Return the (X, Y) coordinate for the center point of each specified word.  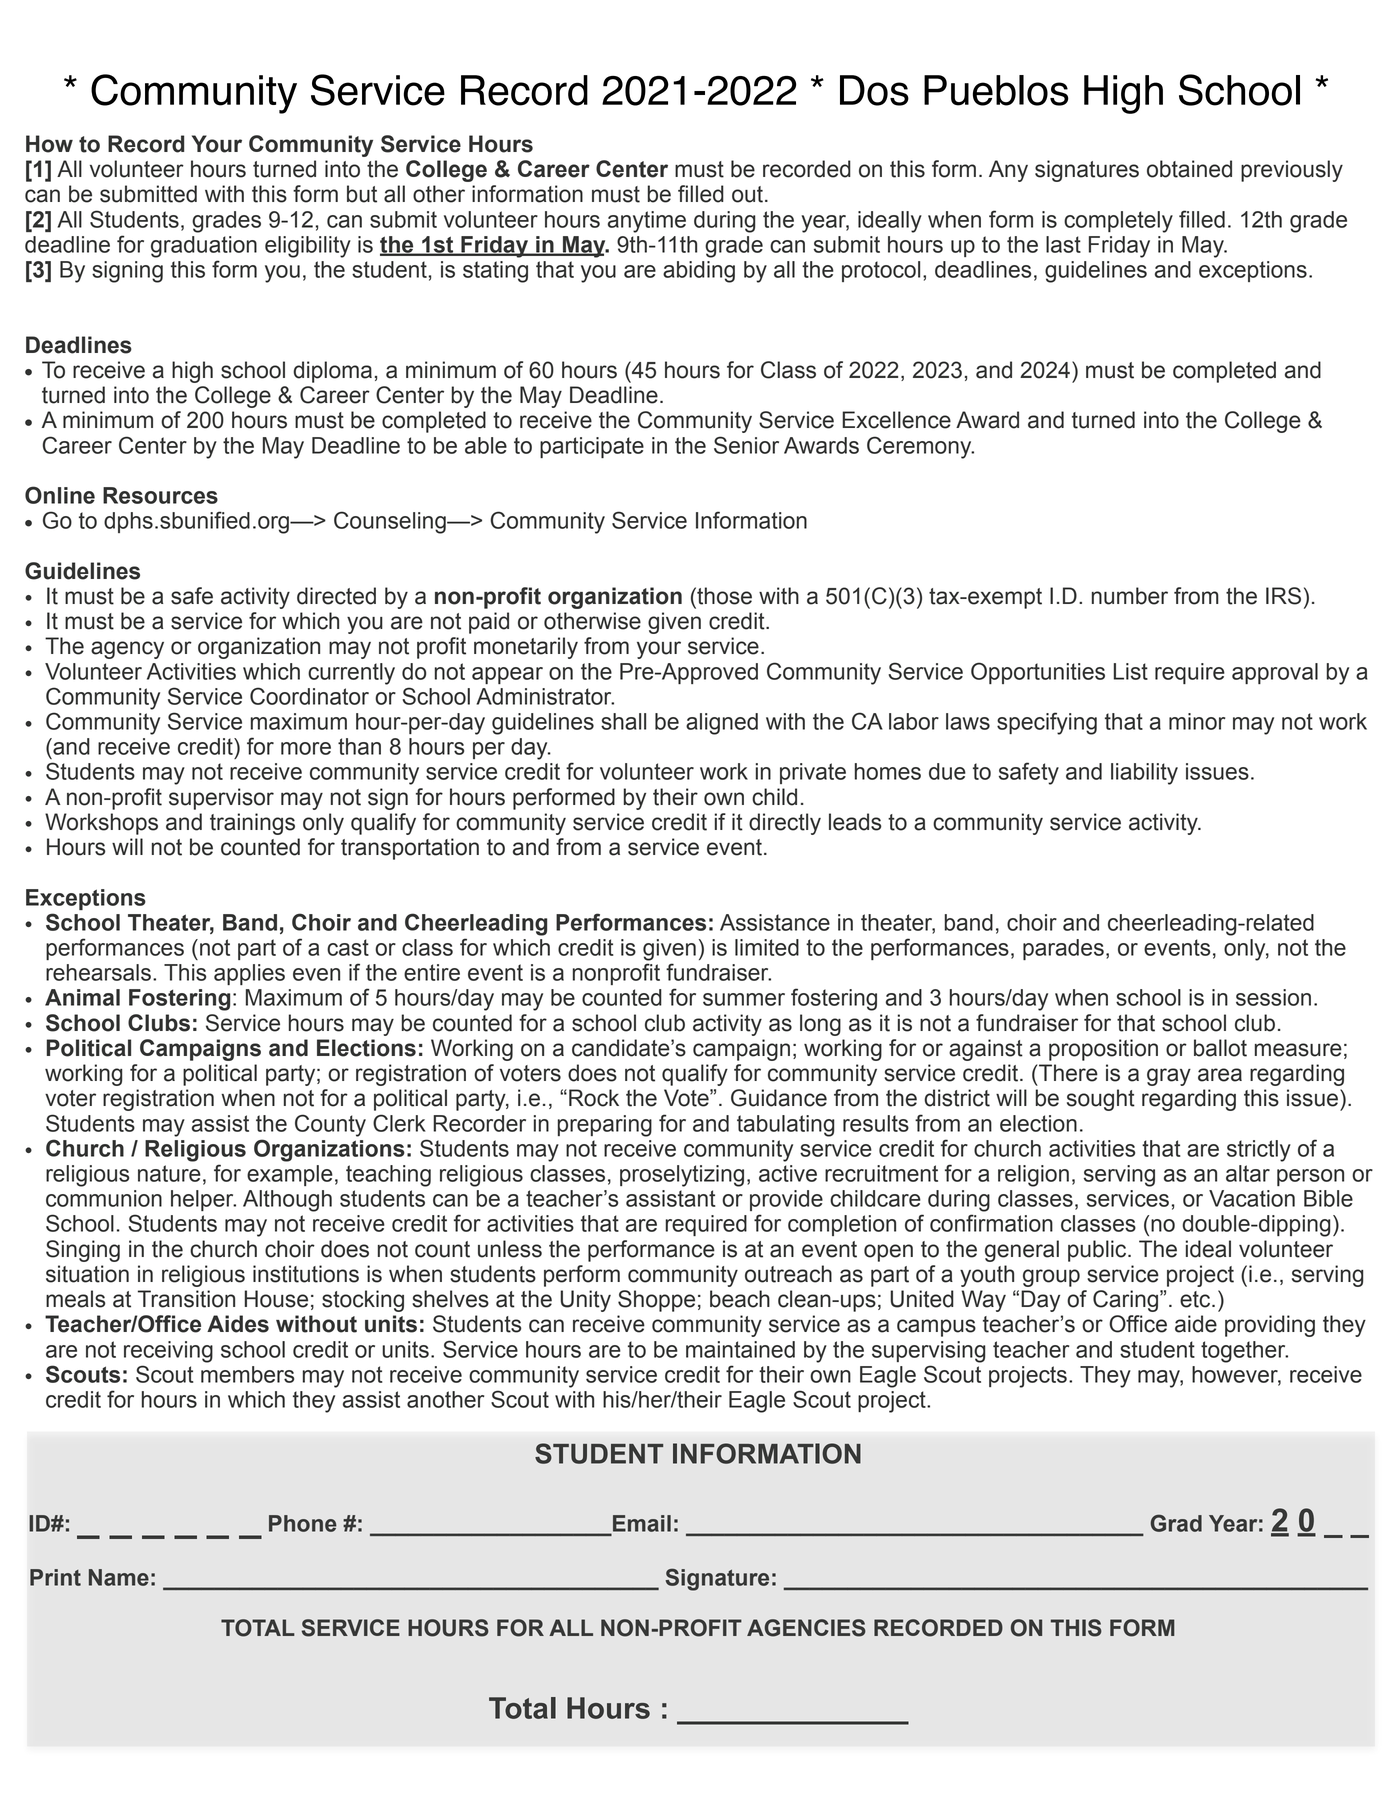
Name (119, 1577)
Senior (746, 445)
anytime (647, 222)
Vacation (1252, 1198)
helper (203, 1200)
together (1244, 1352)
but (362, 194)
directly (785, 824)
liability (1144, 774)
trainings (252, 824)
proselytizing (682, 1176)
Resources (160, 495)
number (1130, 596)
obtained (1189, 169)
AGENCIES (806, 1628)
